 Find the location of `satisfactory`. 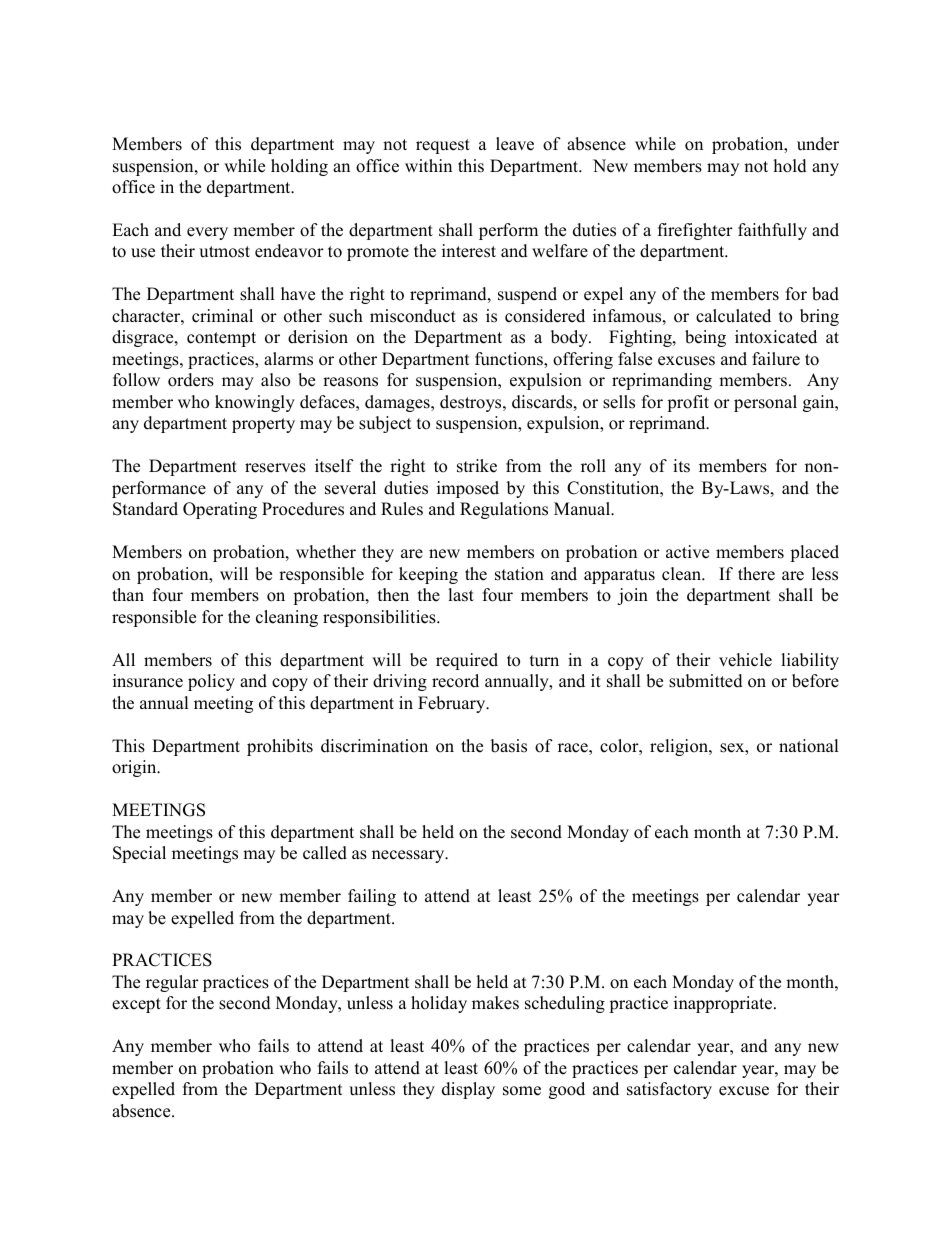

satisfactory is located at coordinates (669, 1090).
